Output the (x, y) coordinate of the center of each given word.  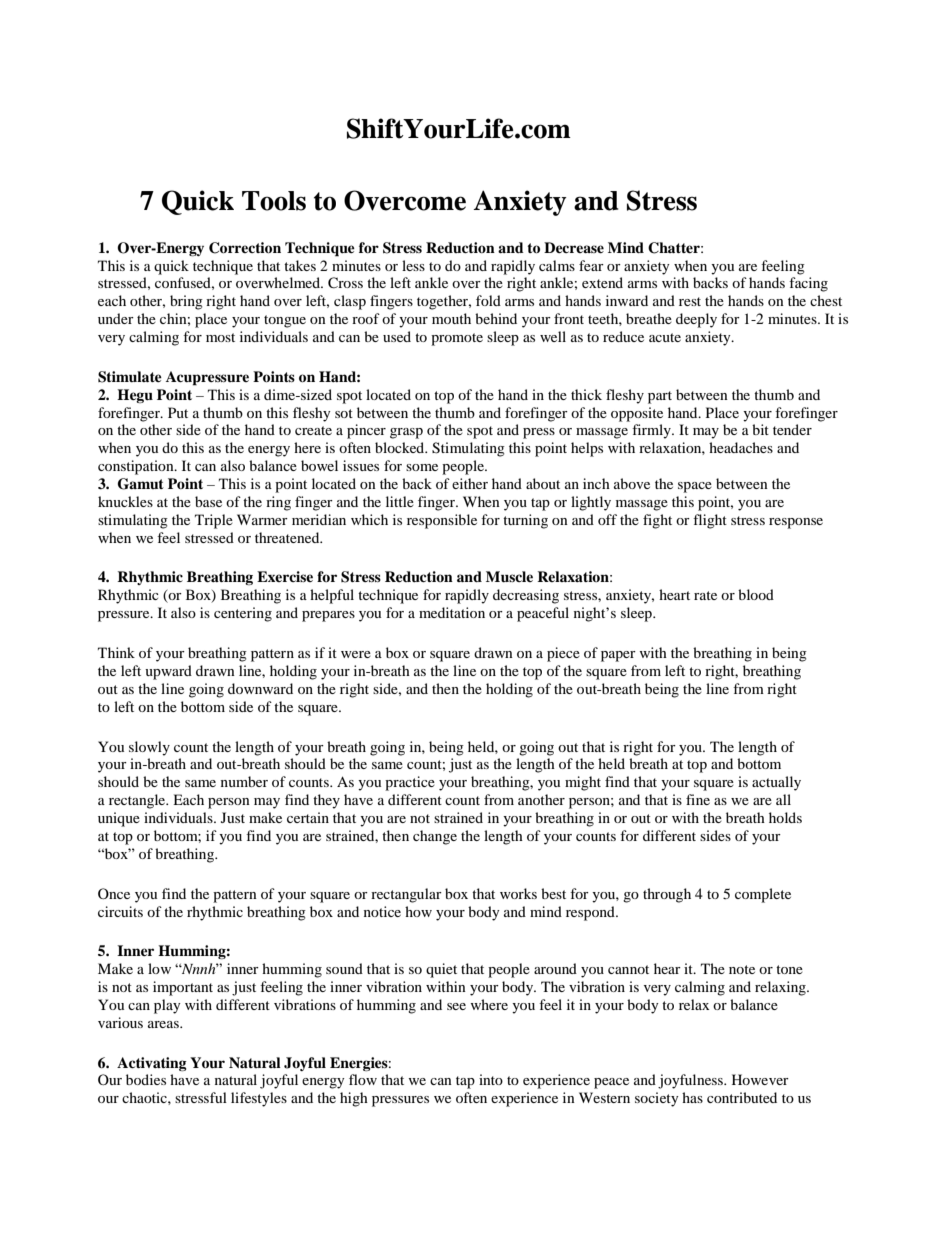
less (413, 265)
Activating (152, 1064)
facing (808, 284)
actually (776, 783)
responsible (442, 521)
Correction (245, 248)
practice (410, 783)
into (491, 1079)
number (244, 781)
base (208, 501)
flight (710, 521)
